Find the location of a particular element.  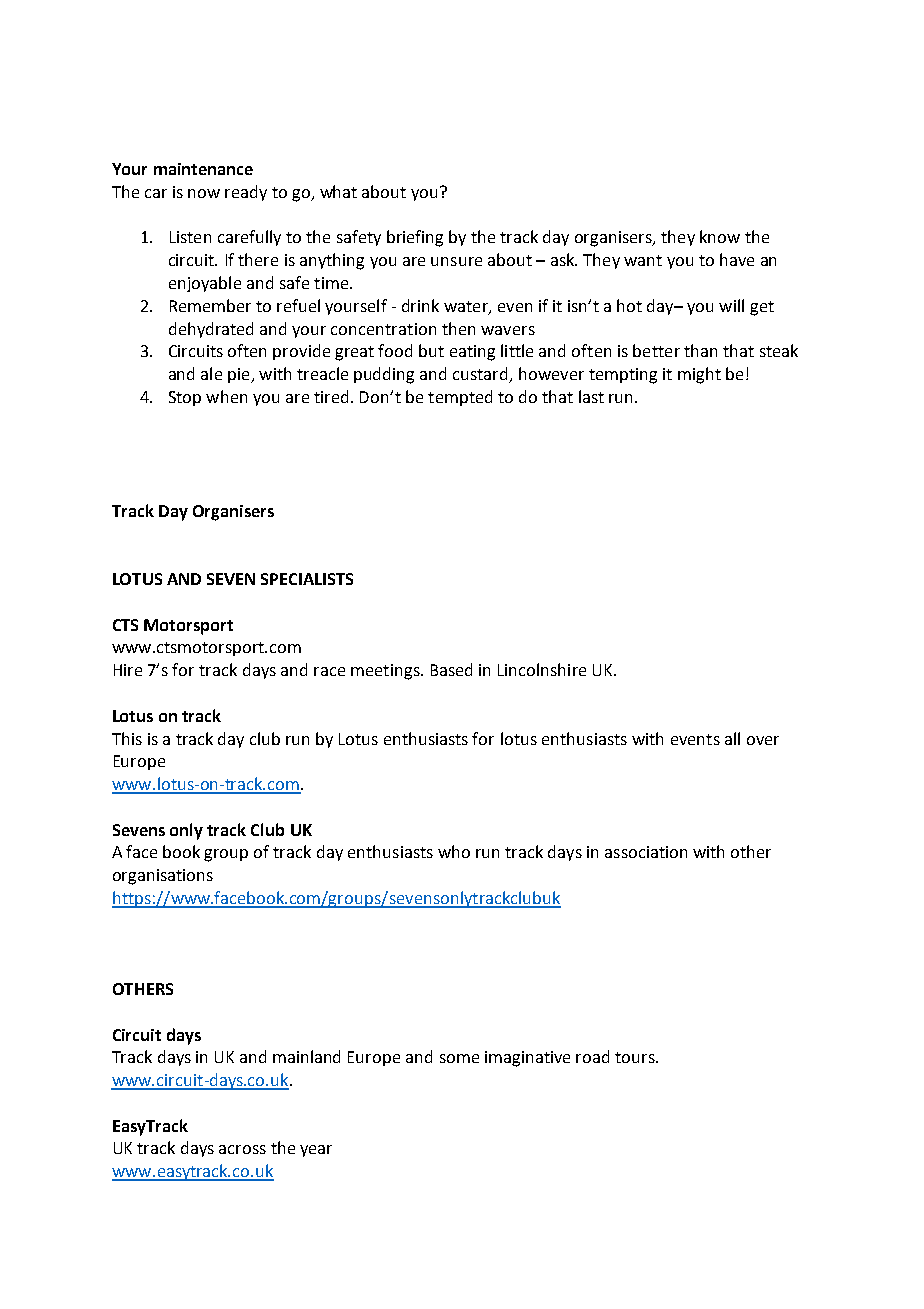

know is located at coordinates (720, 236).
